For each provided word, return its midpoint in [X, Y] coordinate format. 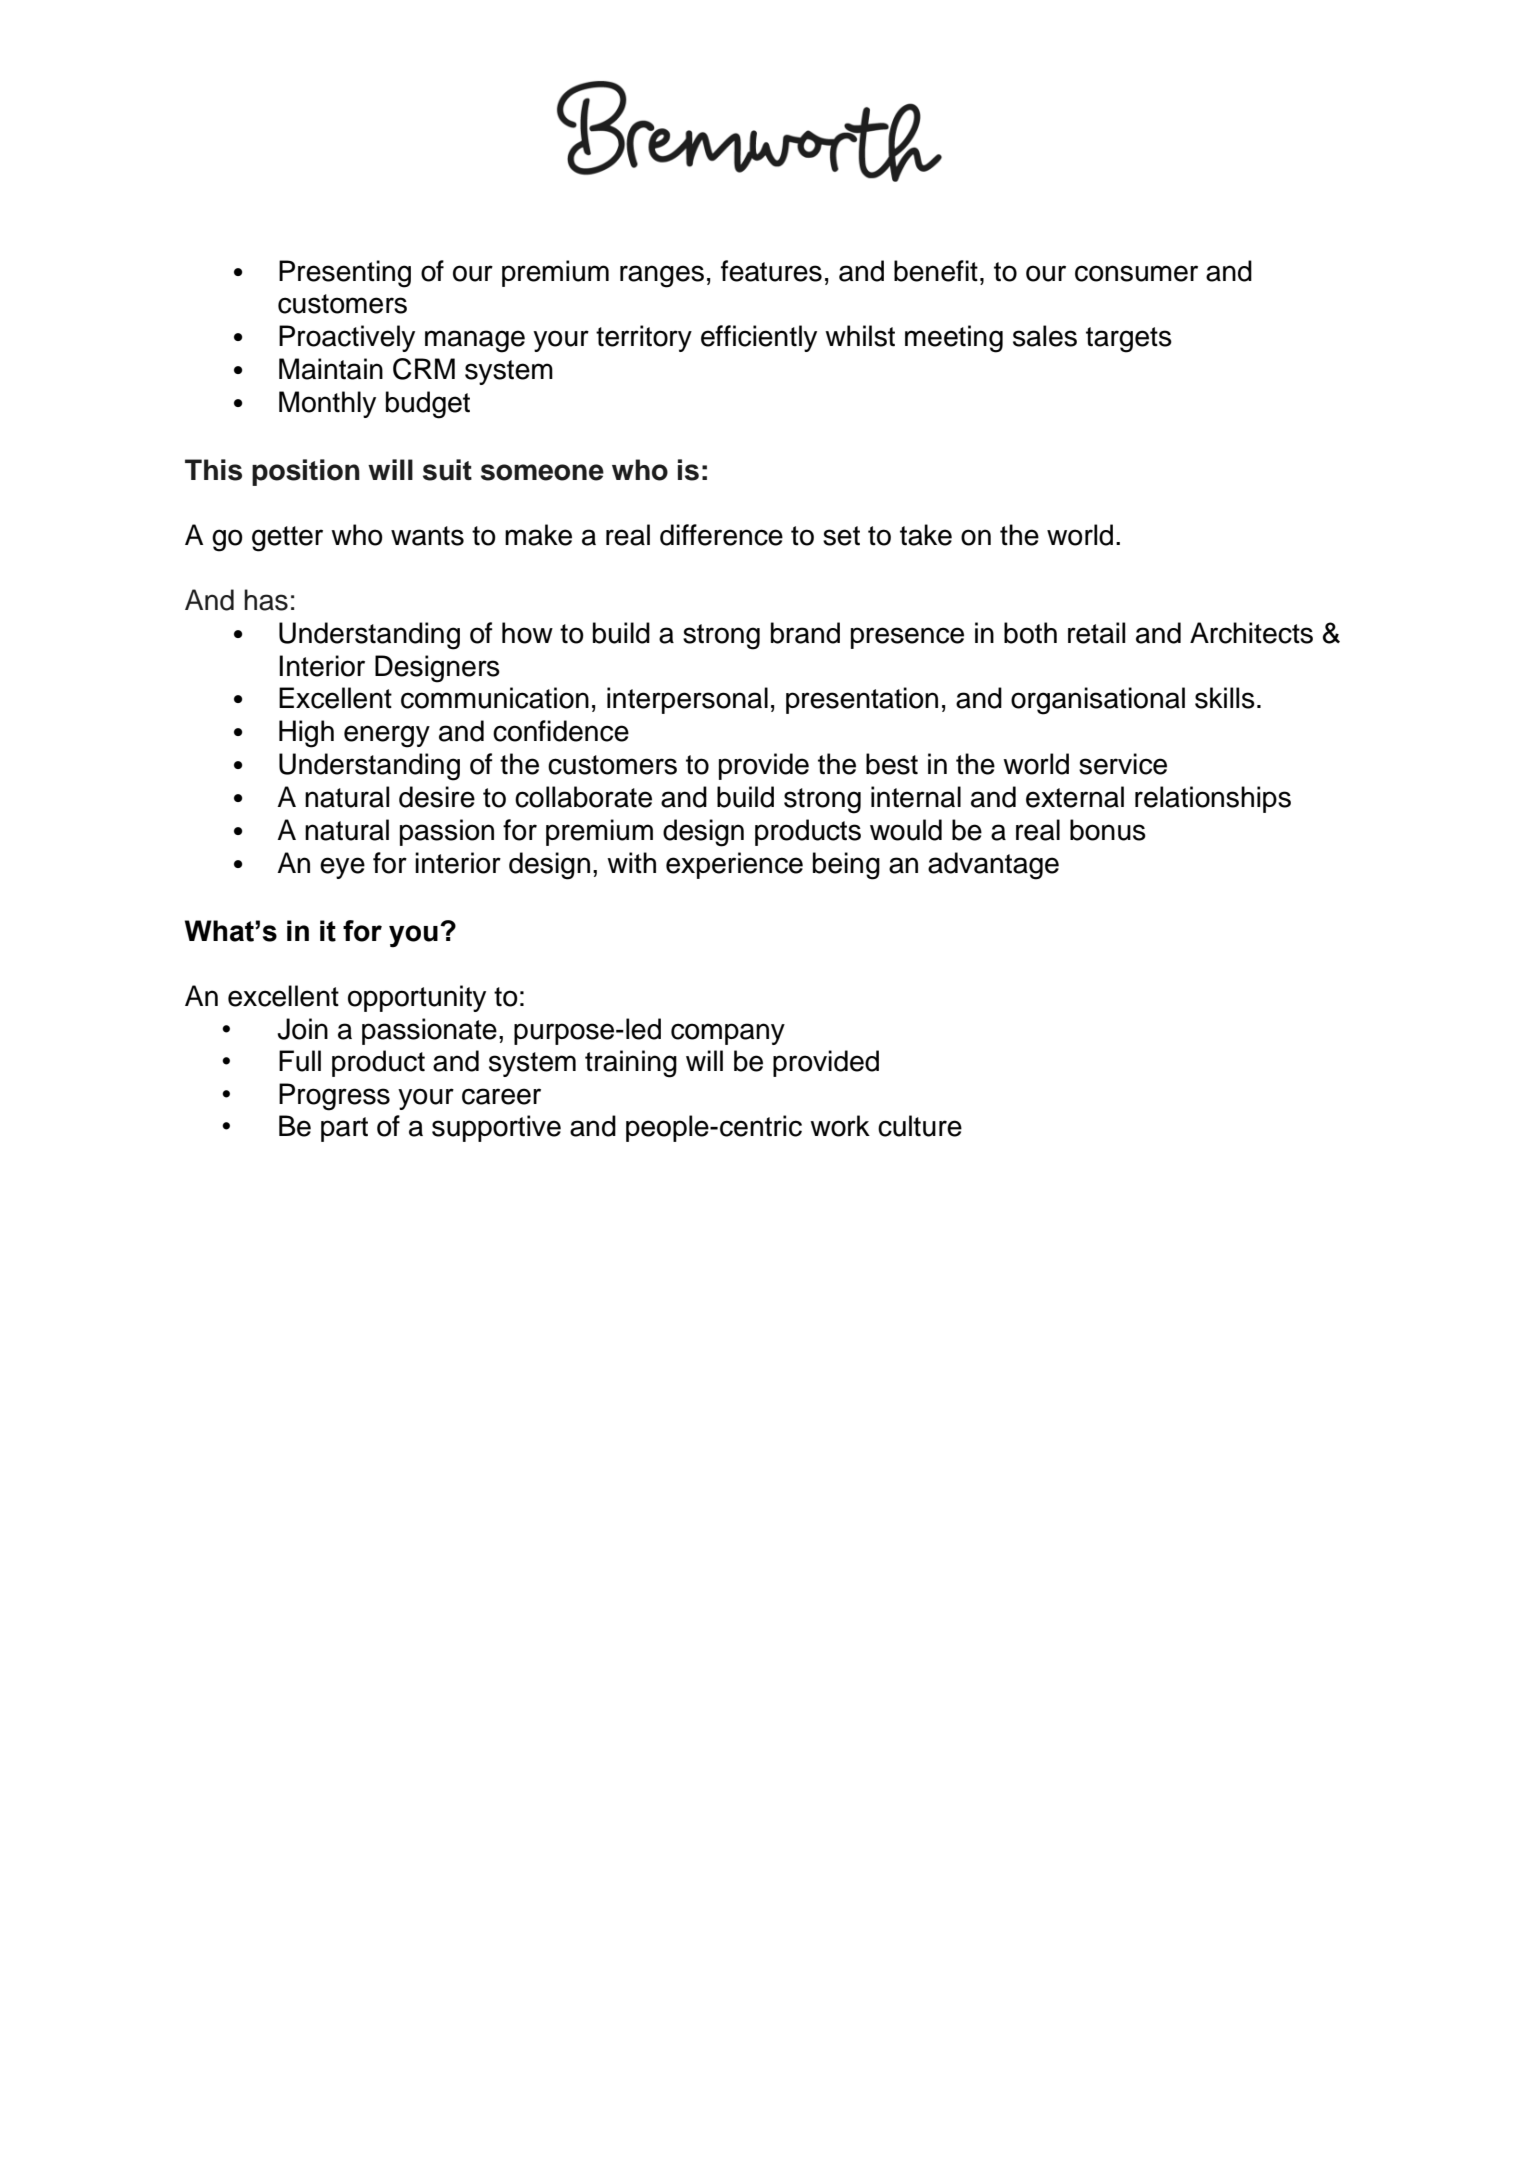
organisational [1098, 701]
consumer [1136, 273]
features [771, 271]
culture [920, 1126]
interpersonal [687, 700]
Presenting [345, 274]
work [840, 1126]
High [306, 734]
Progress [334, 1097]
